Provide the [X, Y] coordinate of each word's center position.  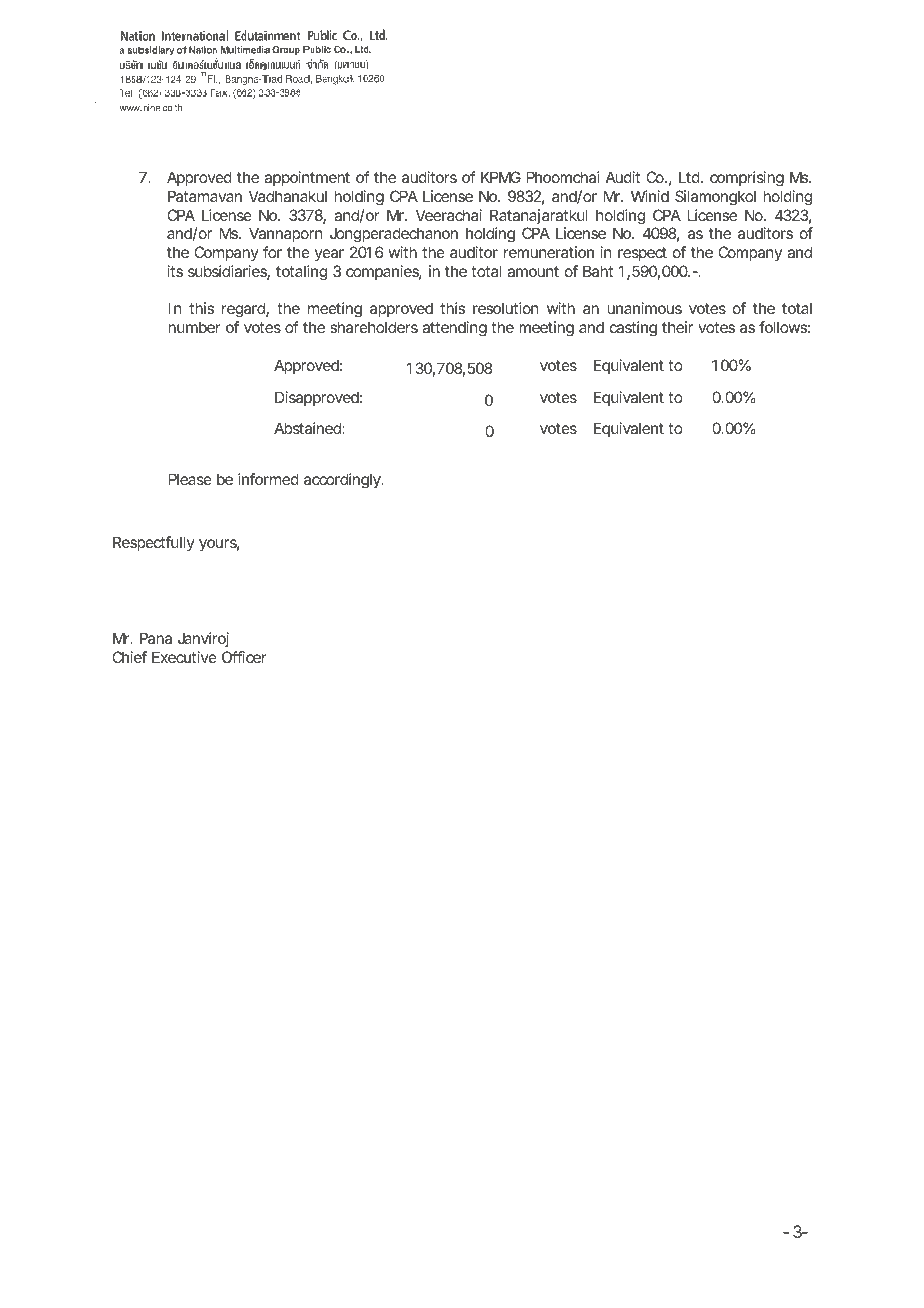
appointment [307, 178]
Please [190, 479]
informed [268, 479]
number [194, 327]
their [677, 327]
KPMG [501, 177]
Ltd [690, 177]
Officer [244, 657]
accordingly [343, 481]
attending [454, 329]
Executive [184, 657]
